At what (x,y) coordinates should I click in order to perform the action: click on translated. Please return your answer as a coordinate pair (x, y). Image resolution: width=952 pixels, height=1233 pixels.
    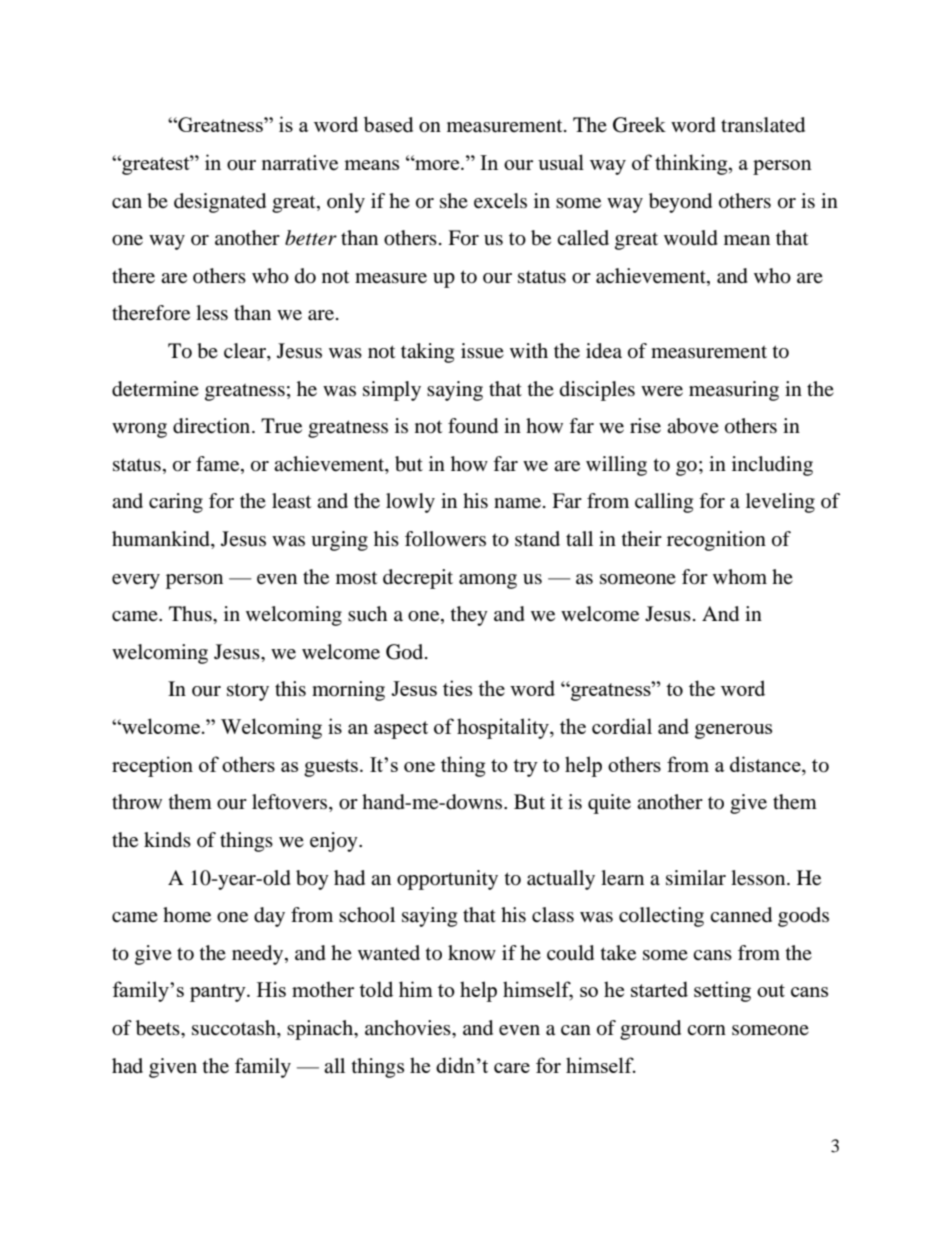
    Looking at the image, I should click on (763, 125).
